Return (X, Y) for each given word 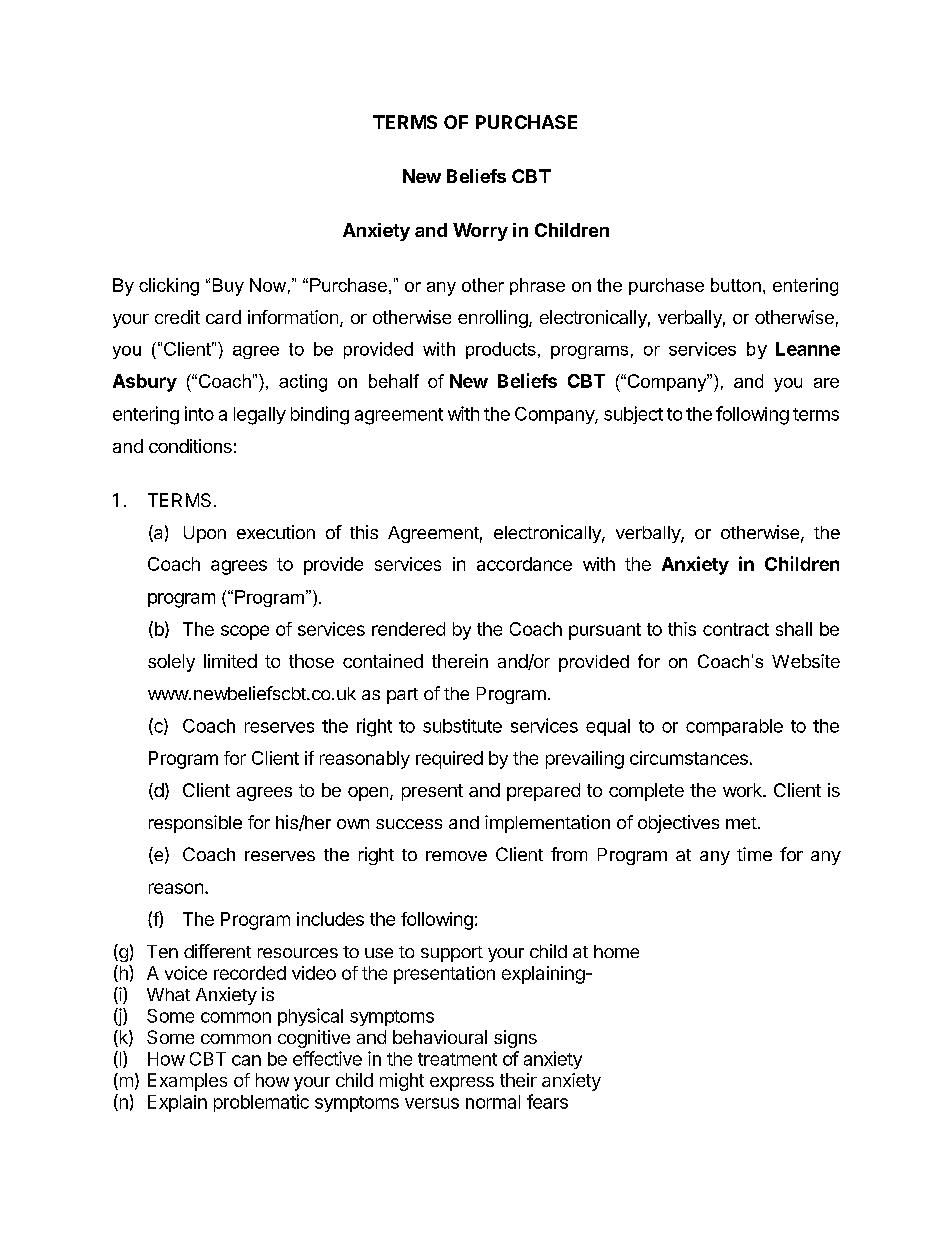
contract (736, 629)
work (743, 790)
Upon (205, 534)
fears (547, 1101)
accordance (524, 564)
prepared (543, 792)
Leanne (808, 349)
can (246, 1060)
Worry (480, 232)
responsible (195, 824)
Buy (228, 287)
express (462, 1084)
